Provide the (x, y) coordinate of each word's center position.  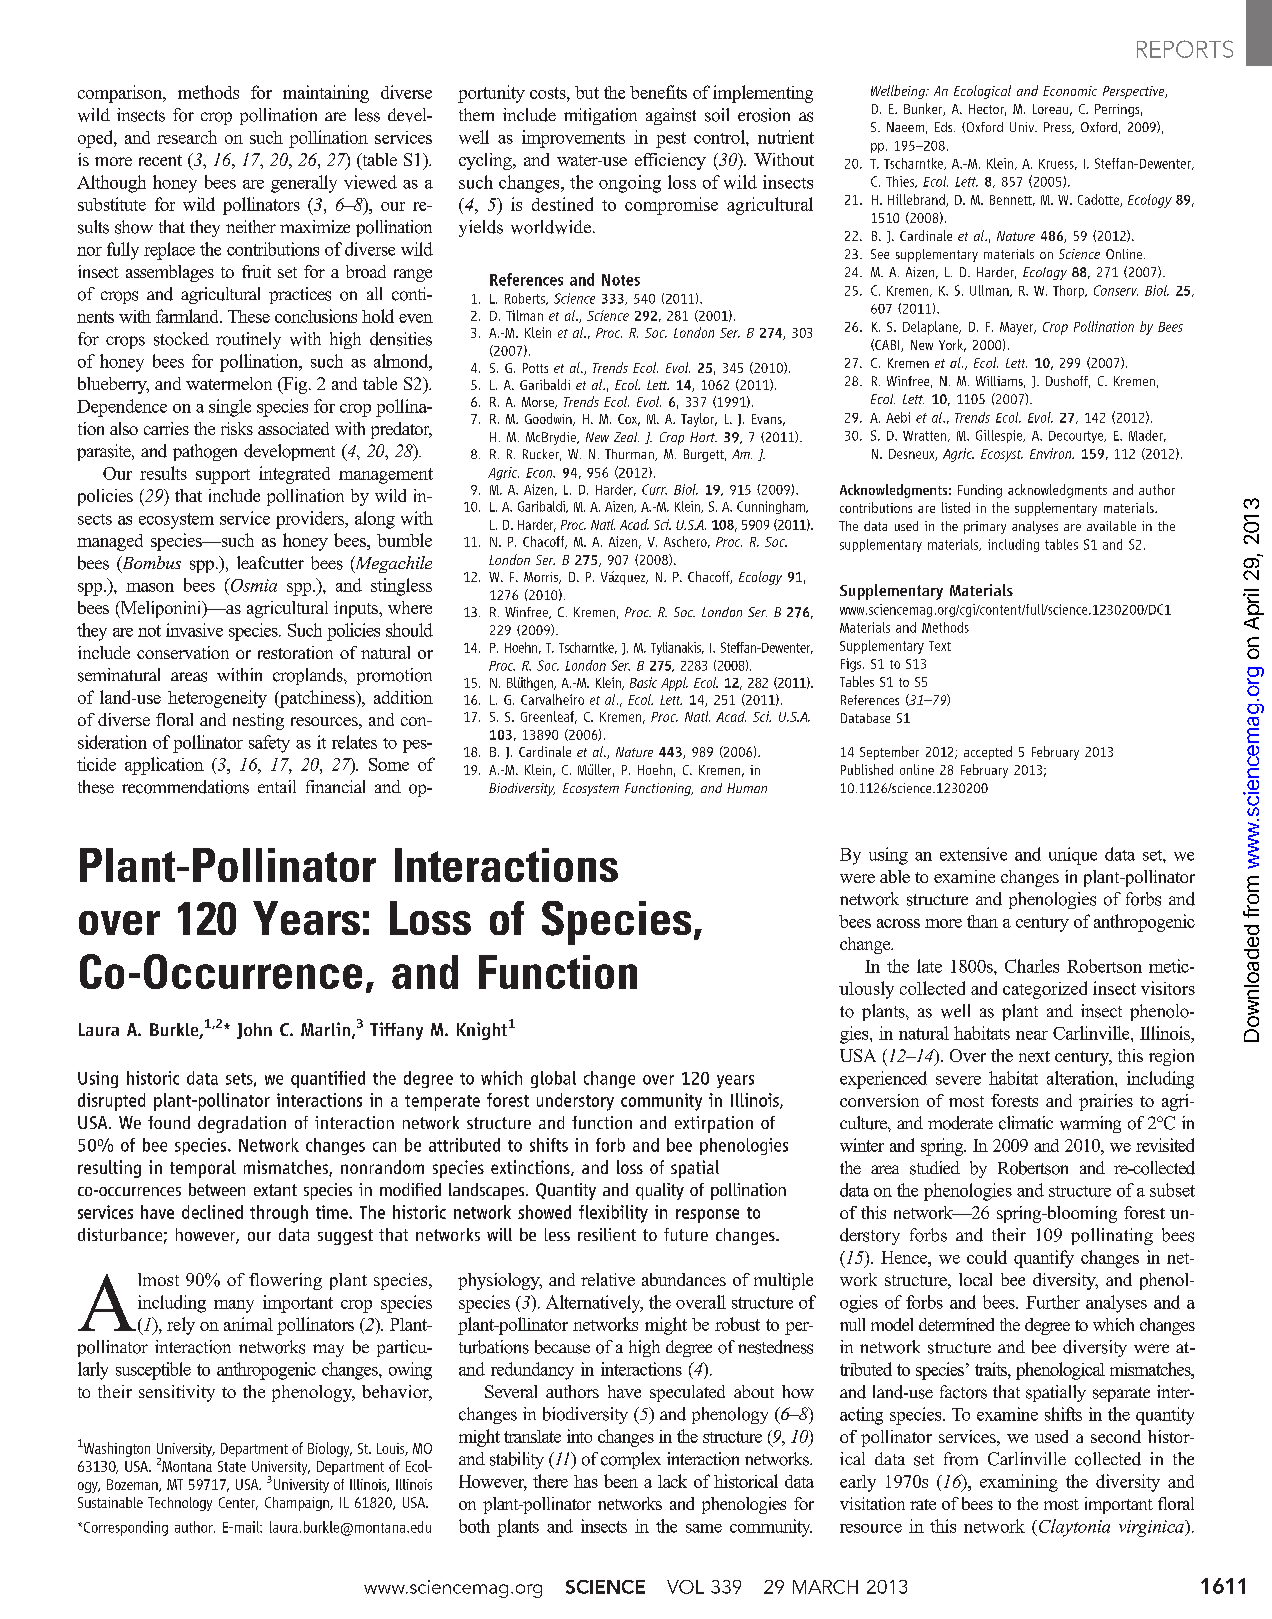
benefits (658, 92)
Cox (629, 420)
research (187, 137)
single (230, 408)
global (553, 1079)
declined (212, 1212)
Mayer (1018, 328)
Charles (1032, 966)
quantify (1044, 1259)
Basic (643, 682)
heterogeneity (217, 699)
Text (940, 646)
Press (1059, 128)
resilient (607, 1234)
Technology (180, 1504)
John (254, 1031)
